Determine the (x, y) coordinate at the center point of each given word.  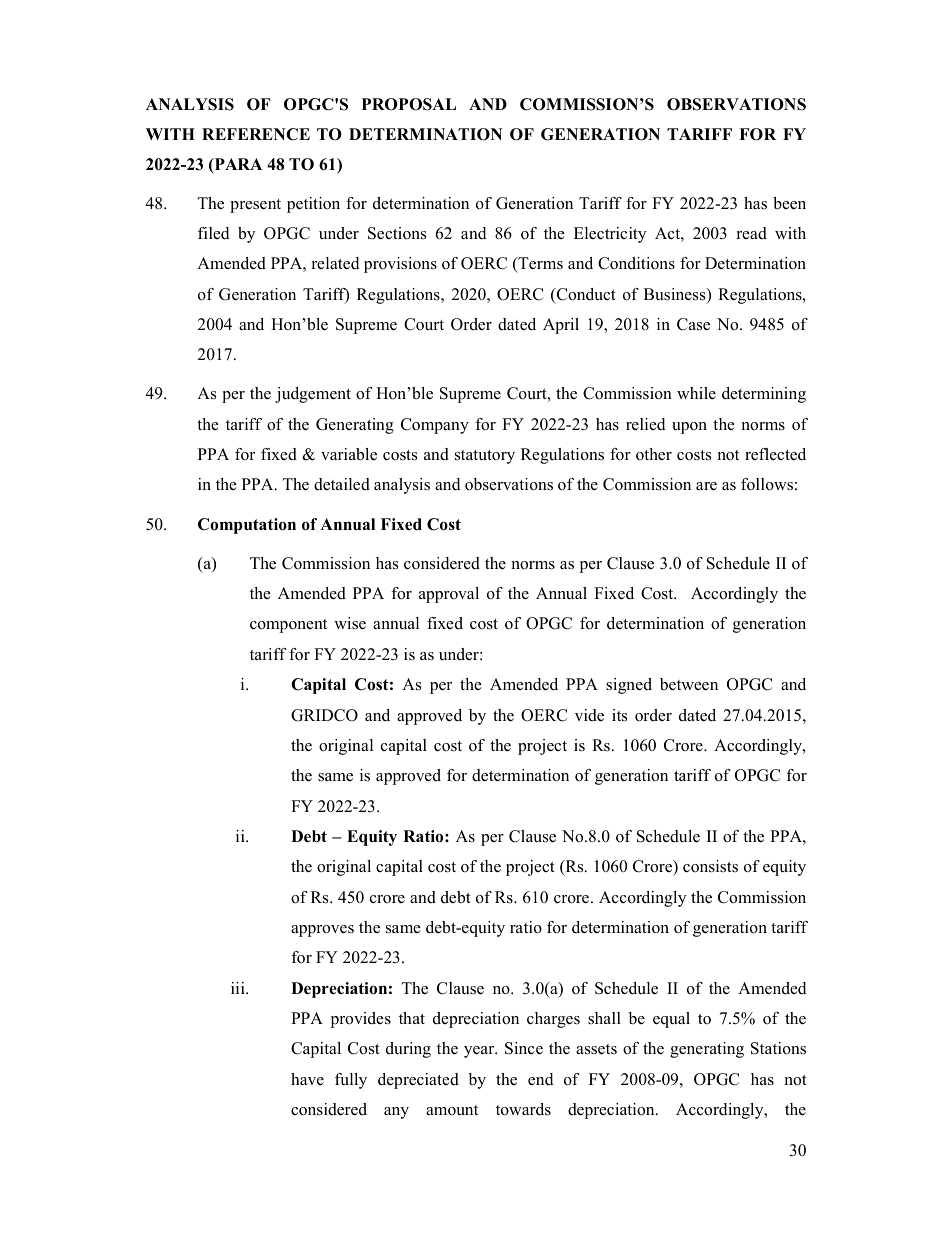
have (307, 1079)
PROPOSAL (409, 104)
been (789, 203)
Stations (778, 1048)
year (480, 1052)
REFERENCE (256, 134)
